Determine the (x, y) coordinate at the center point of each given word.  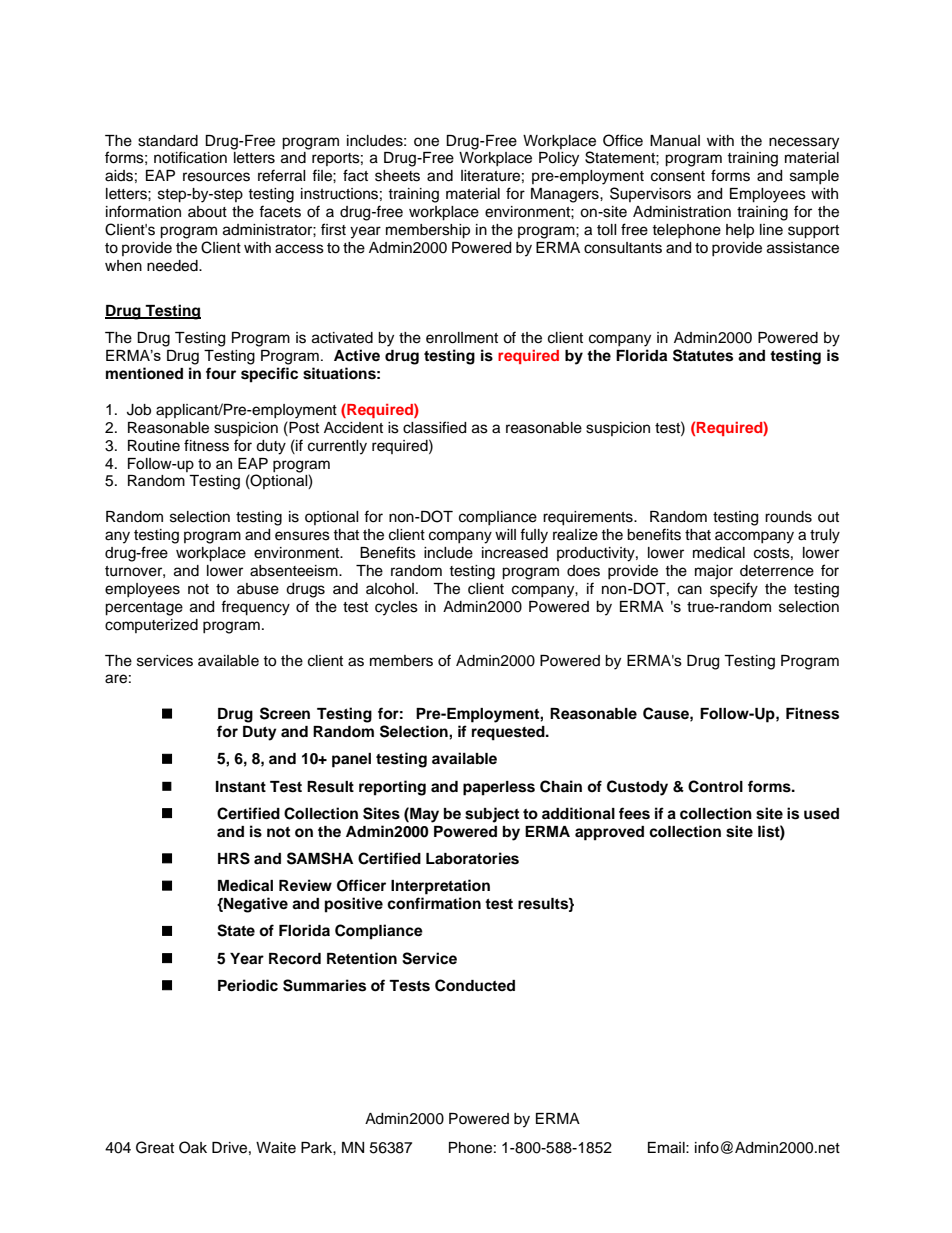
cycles (396, 608)
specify (734, 590)
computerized (151, 626)
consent (678, 176)
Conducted (475, 985)
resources (216, 177)
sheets (397, 176)
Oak (193, 1147)
